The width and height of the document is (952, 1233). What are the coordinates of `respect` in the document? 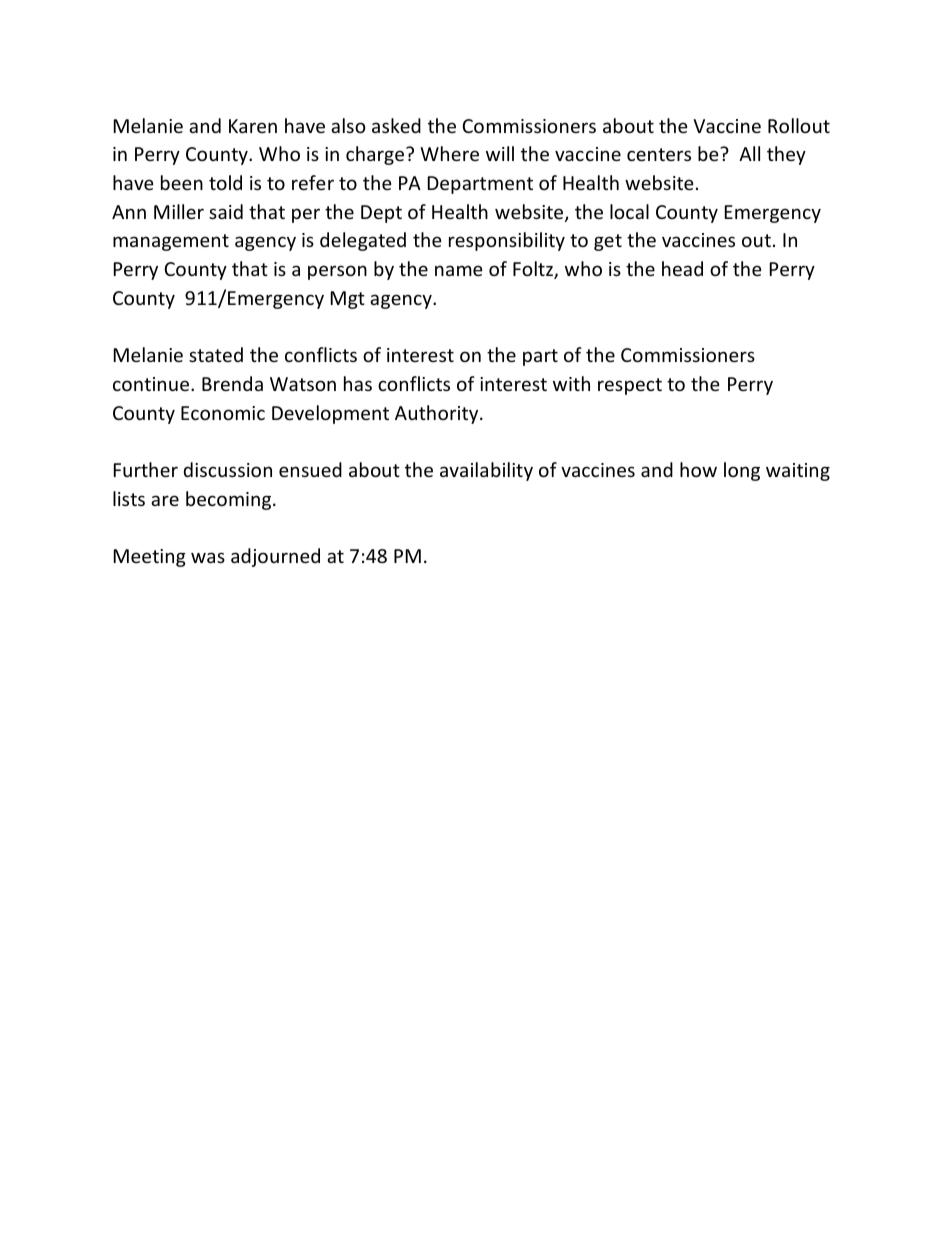 It's located at (630, 386).
